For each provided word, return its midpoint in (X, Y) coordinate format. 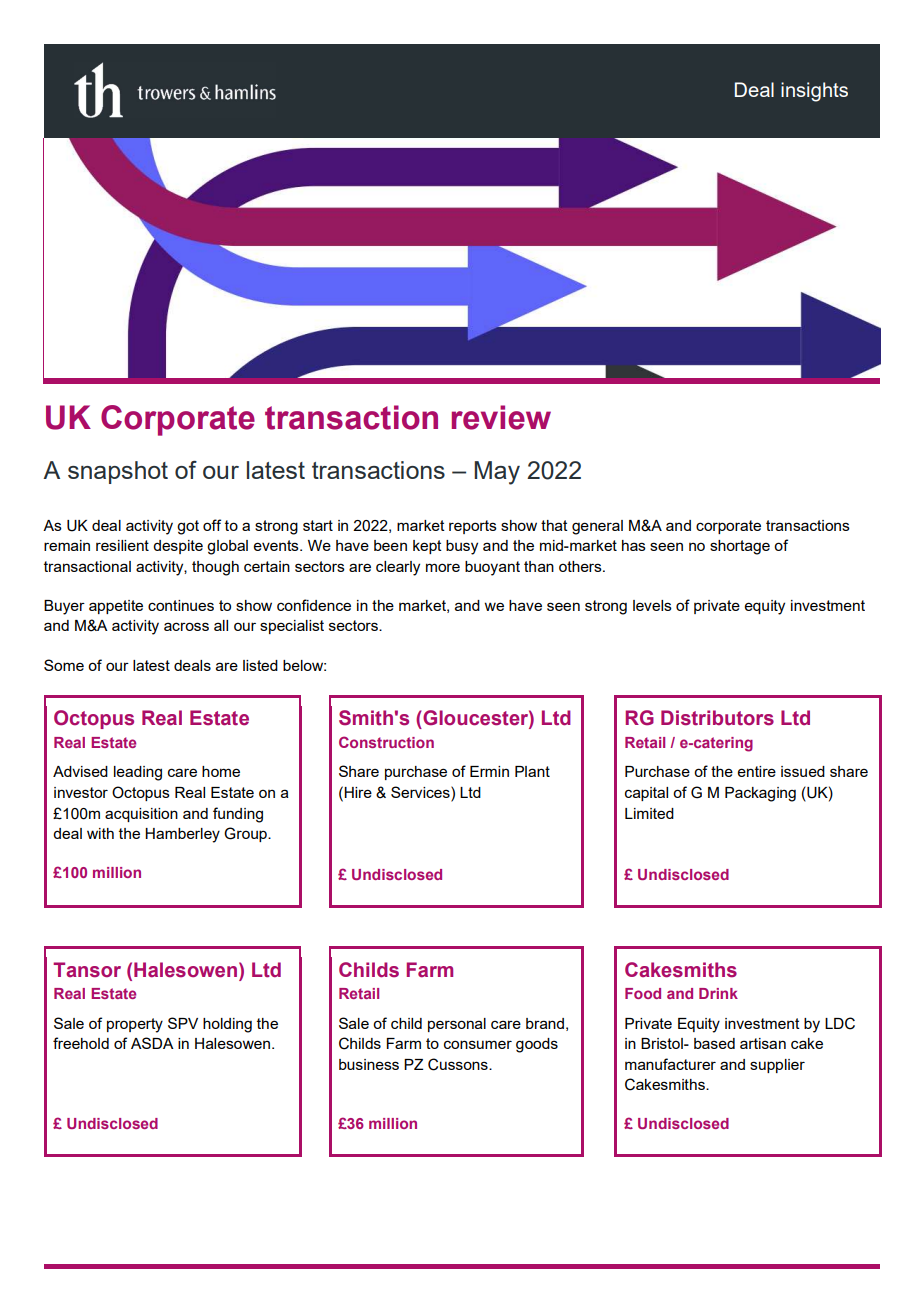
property (135, 1025)
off (212, 525)
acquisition (141, 815)
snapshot (118, 472)
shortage (740, 547)
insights (814, 92)
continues (181, 605)
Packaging (760, 794)
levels (652, 605)
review (501, 417)
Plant (532, 771)
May (497, 473)
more (443, 567)
